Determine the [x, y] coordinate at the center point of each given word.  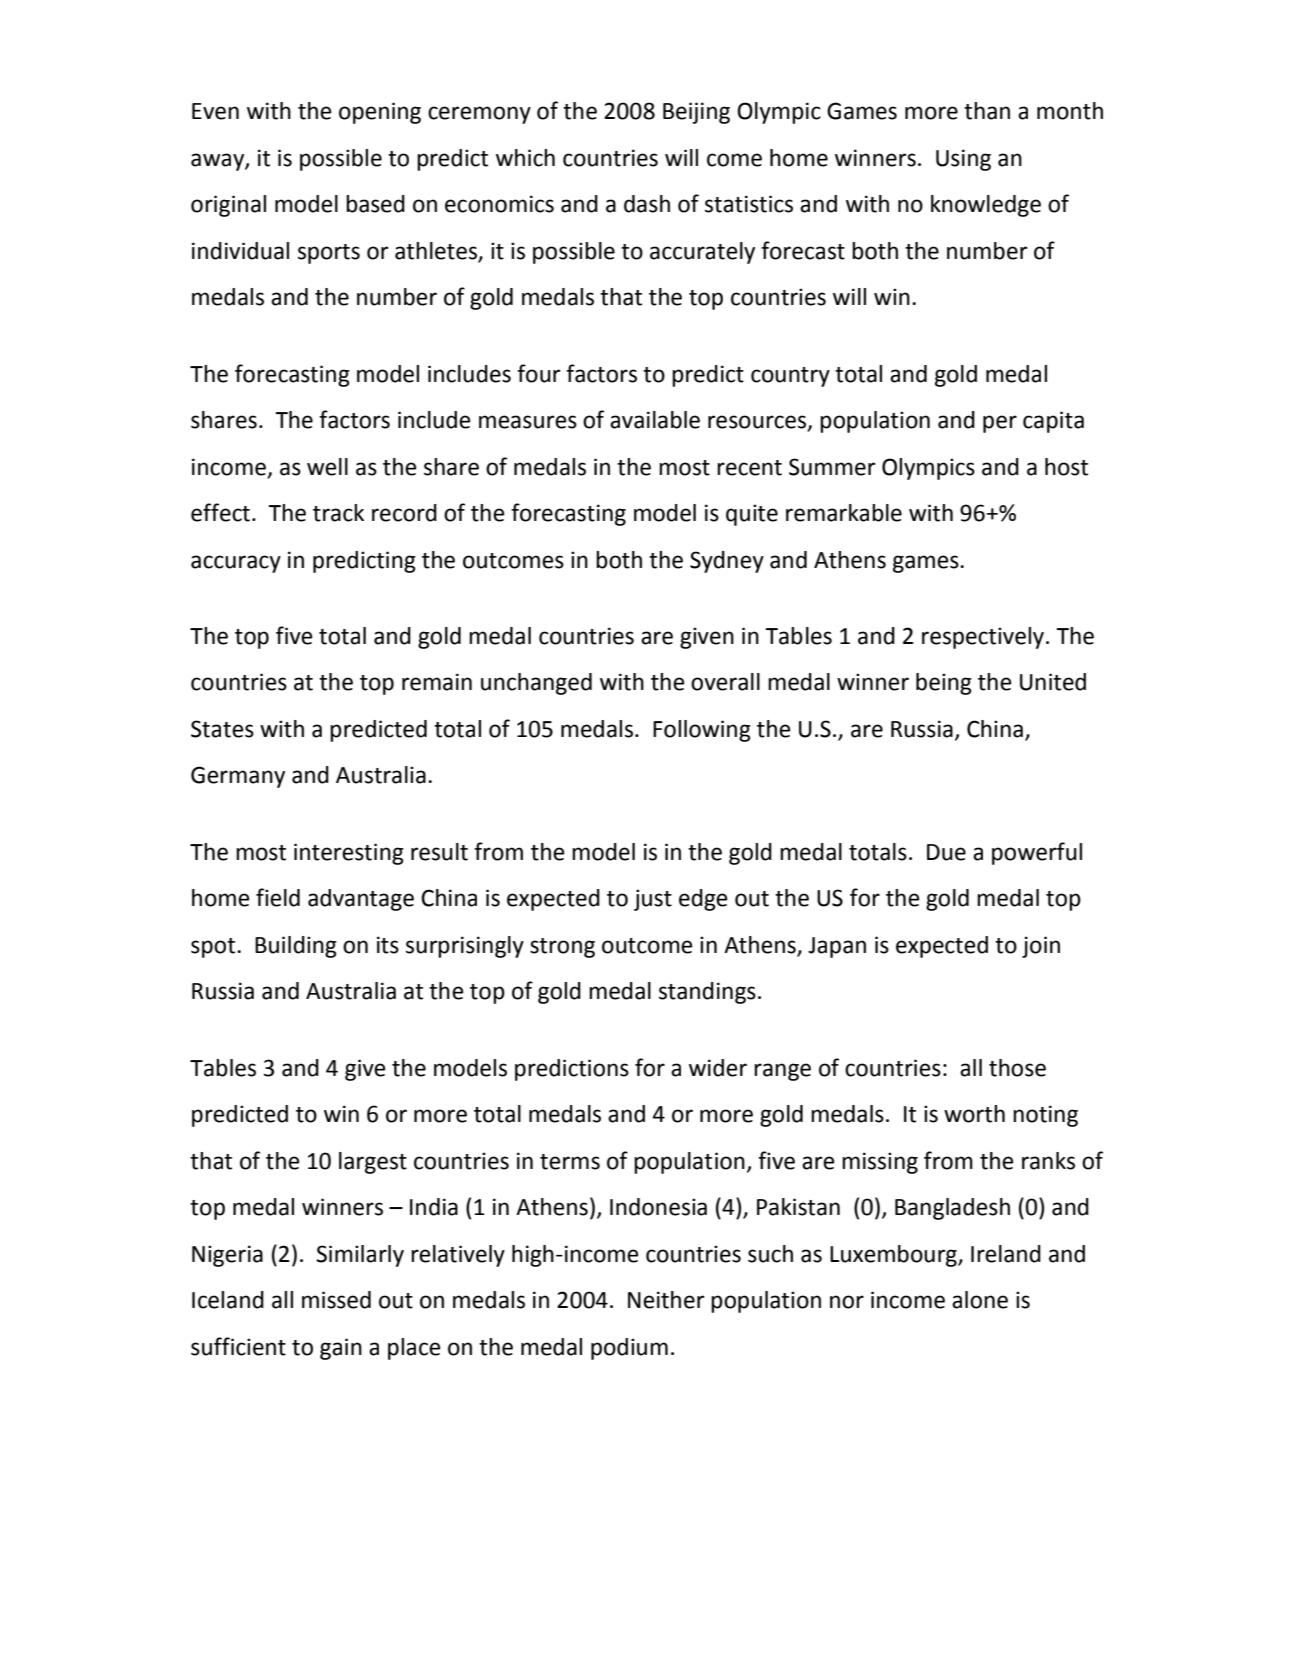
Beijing [696, 113]
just [653, 900]
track [338, 513]
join [1041, 947]
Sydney [727, 562]
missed [336, 1300]
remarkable [844, 513]
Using [963, 160]
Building [296, 947]
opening [380, 113]
